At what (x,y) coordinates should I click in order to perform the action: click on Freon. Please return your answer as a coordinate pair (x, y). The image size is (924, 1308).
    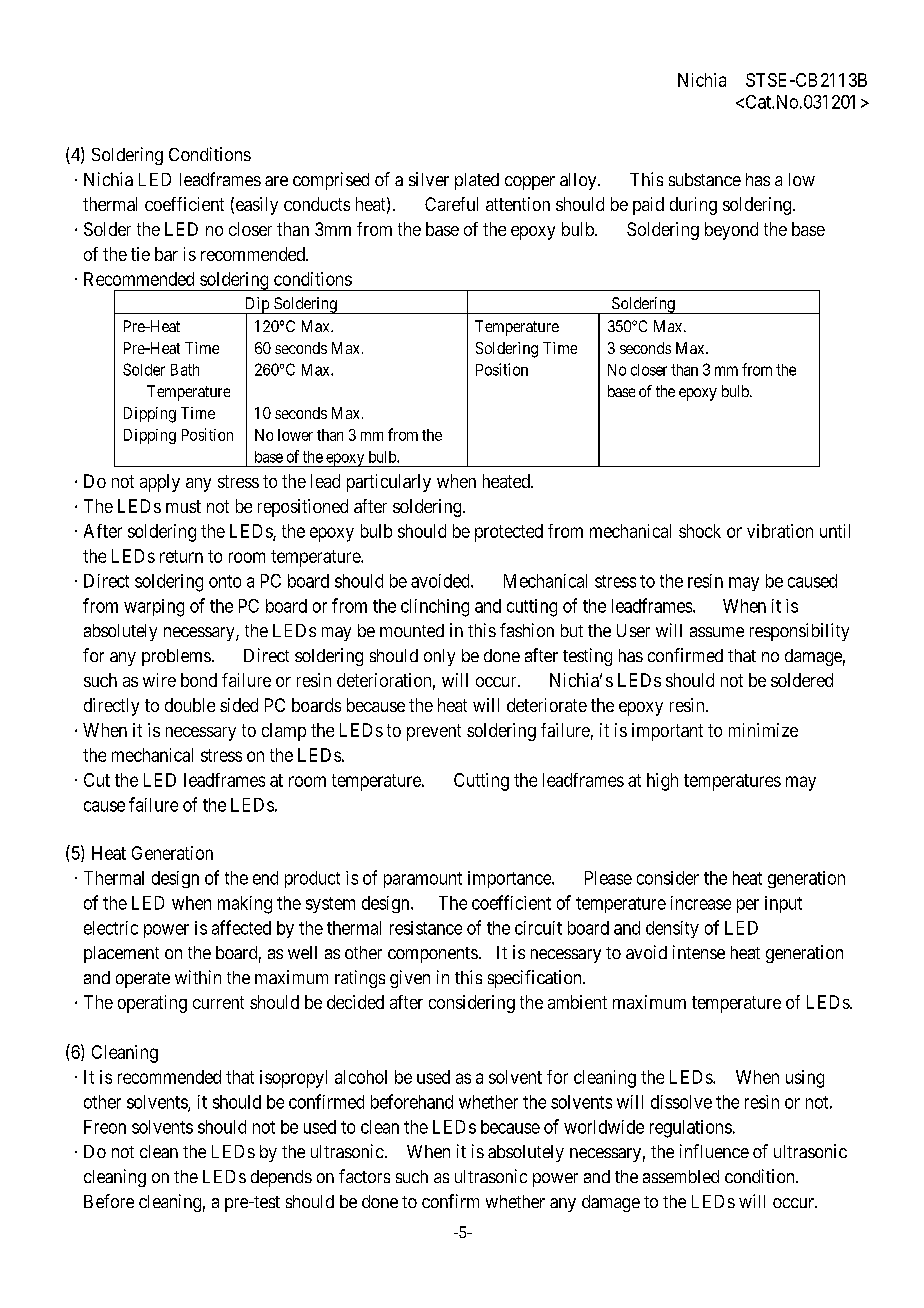
    Looking at the image, I should click on (105, 1127).
